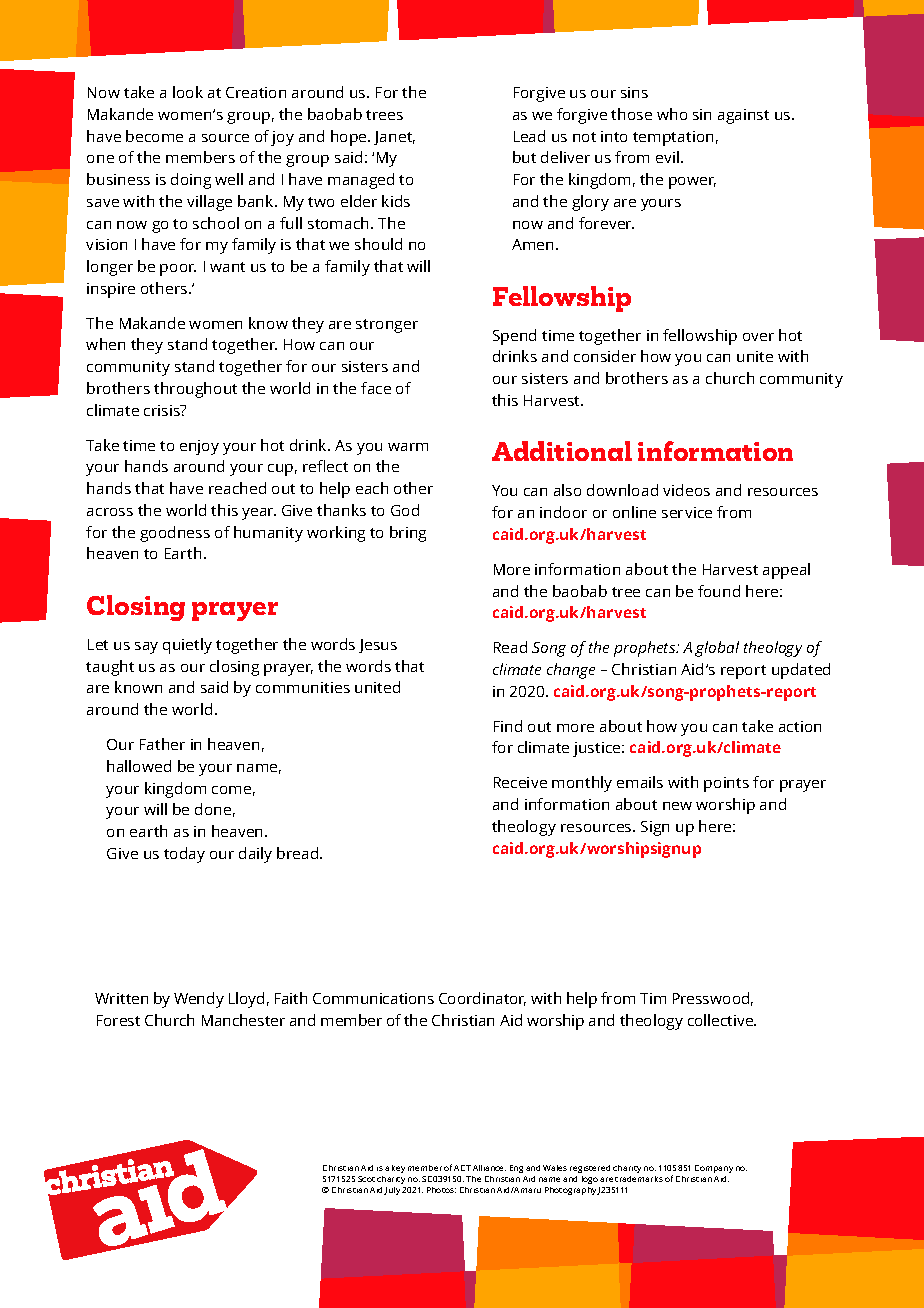  I want to click on against, so click(743, 116).
